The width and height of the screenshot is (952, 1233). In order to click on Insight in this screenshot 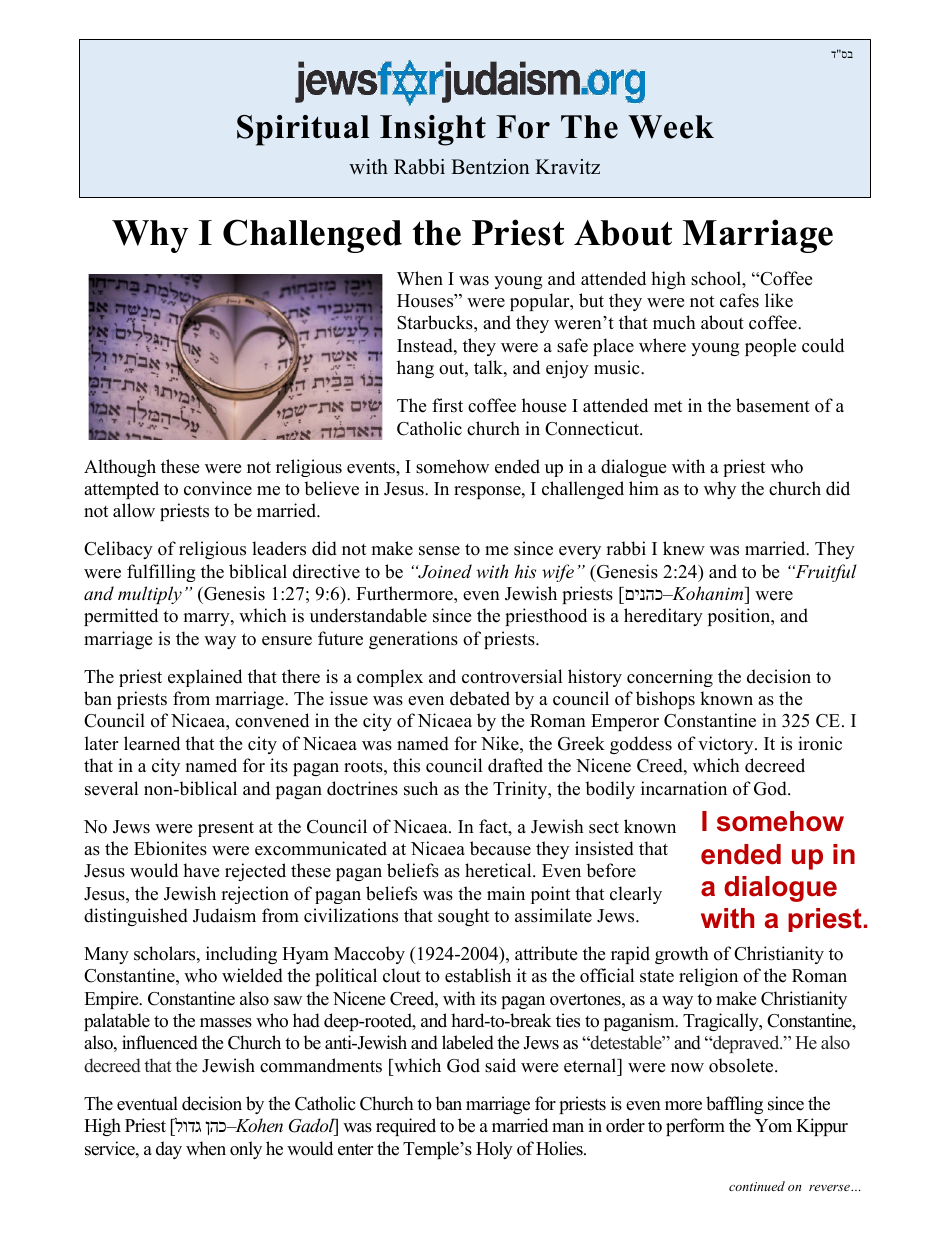, I will do `click(433, 130)`.
